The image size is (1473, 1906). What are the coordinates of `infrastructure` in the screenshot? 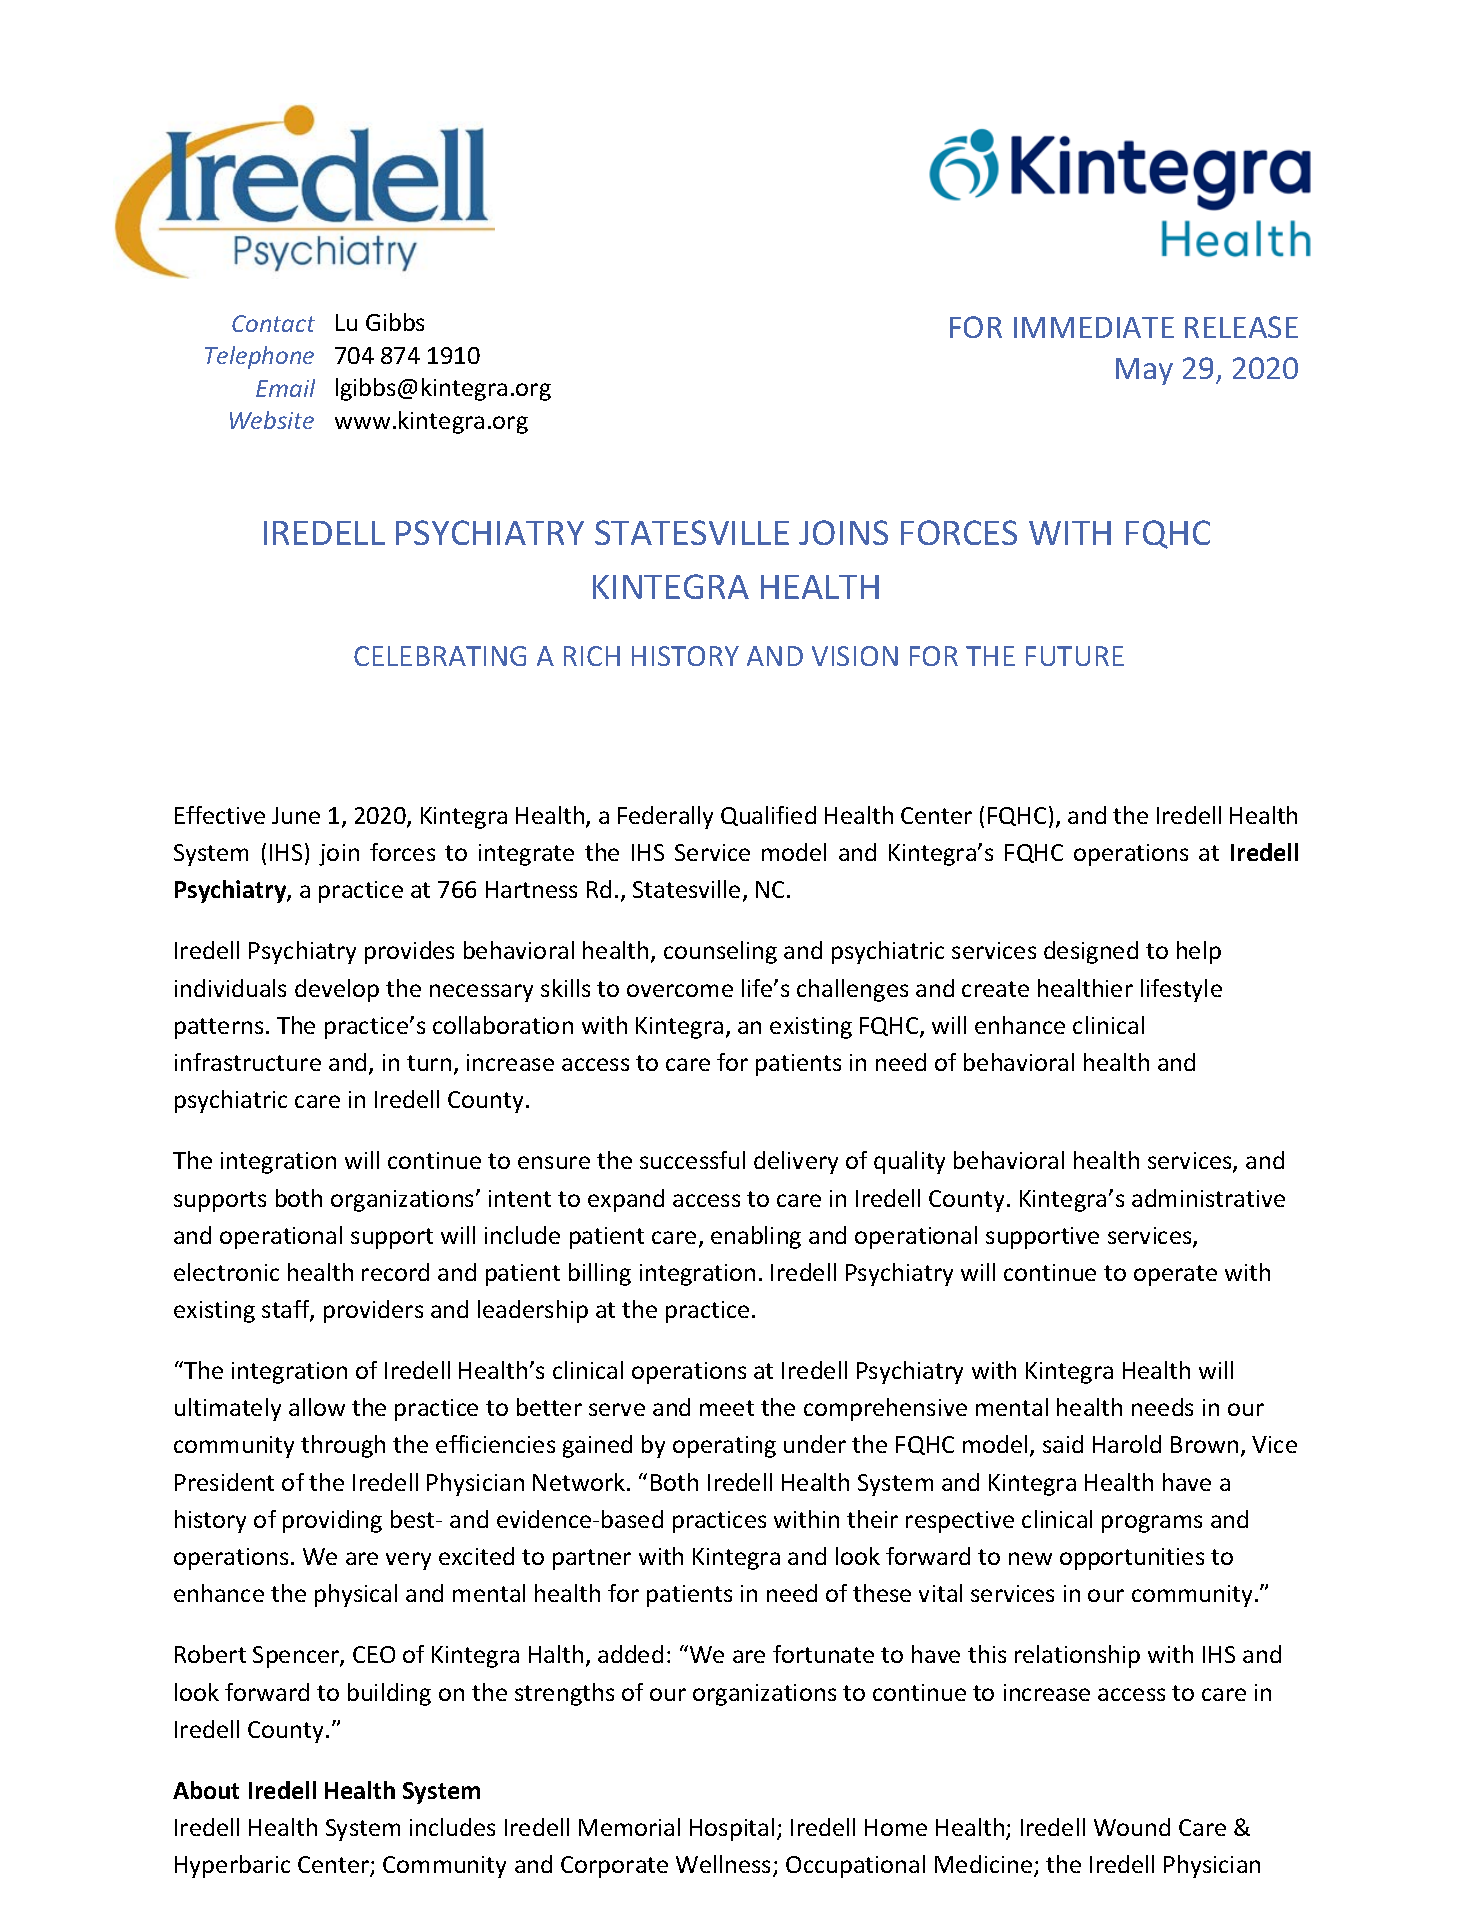 It's located at (248, 1062).
